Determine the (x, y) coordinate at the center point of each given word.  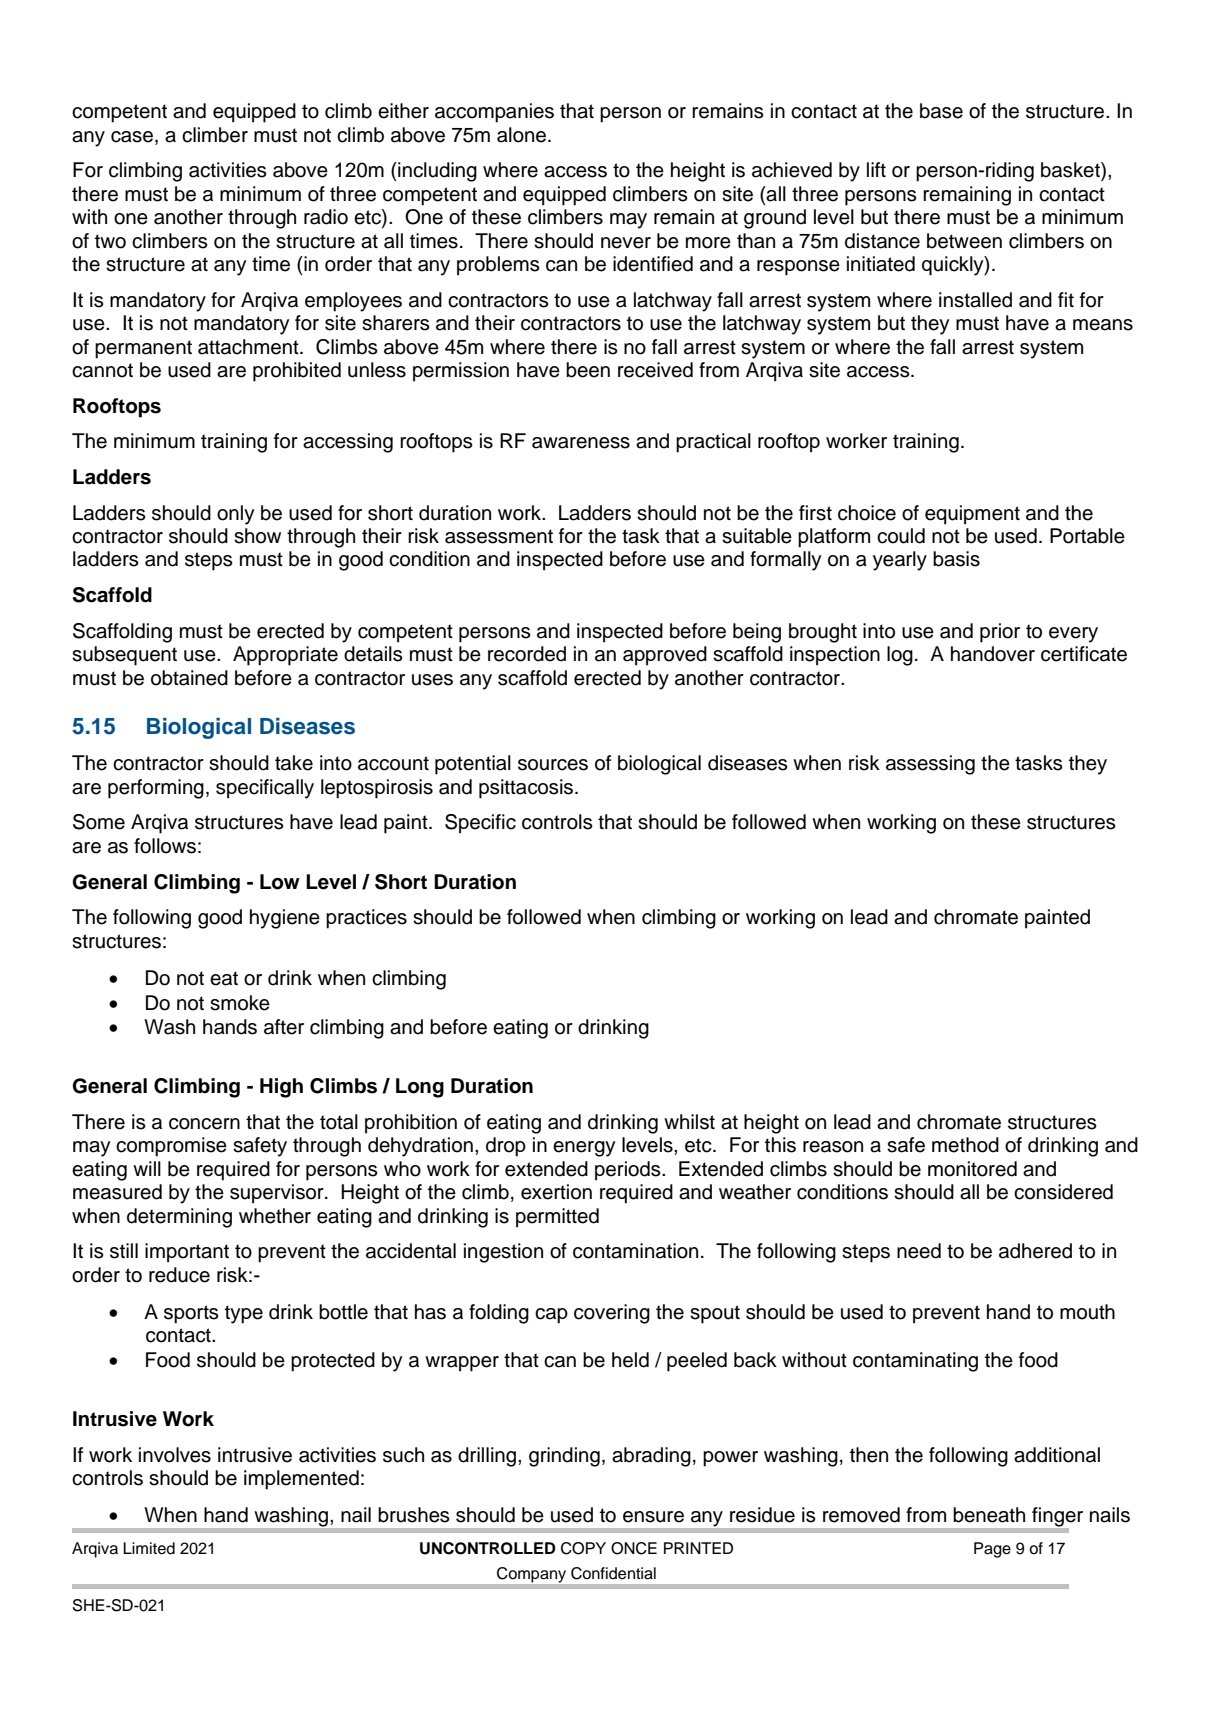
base (941, 111)
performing (156, 789)
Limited (149, 1548)
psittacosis (526, 789)
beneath (989, 1515)
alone (521, 135)
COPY (583, 1548)
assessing (930, 765)
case (132, 137)
